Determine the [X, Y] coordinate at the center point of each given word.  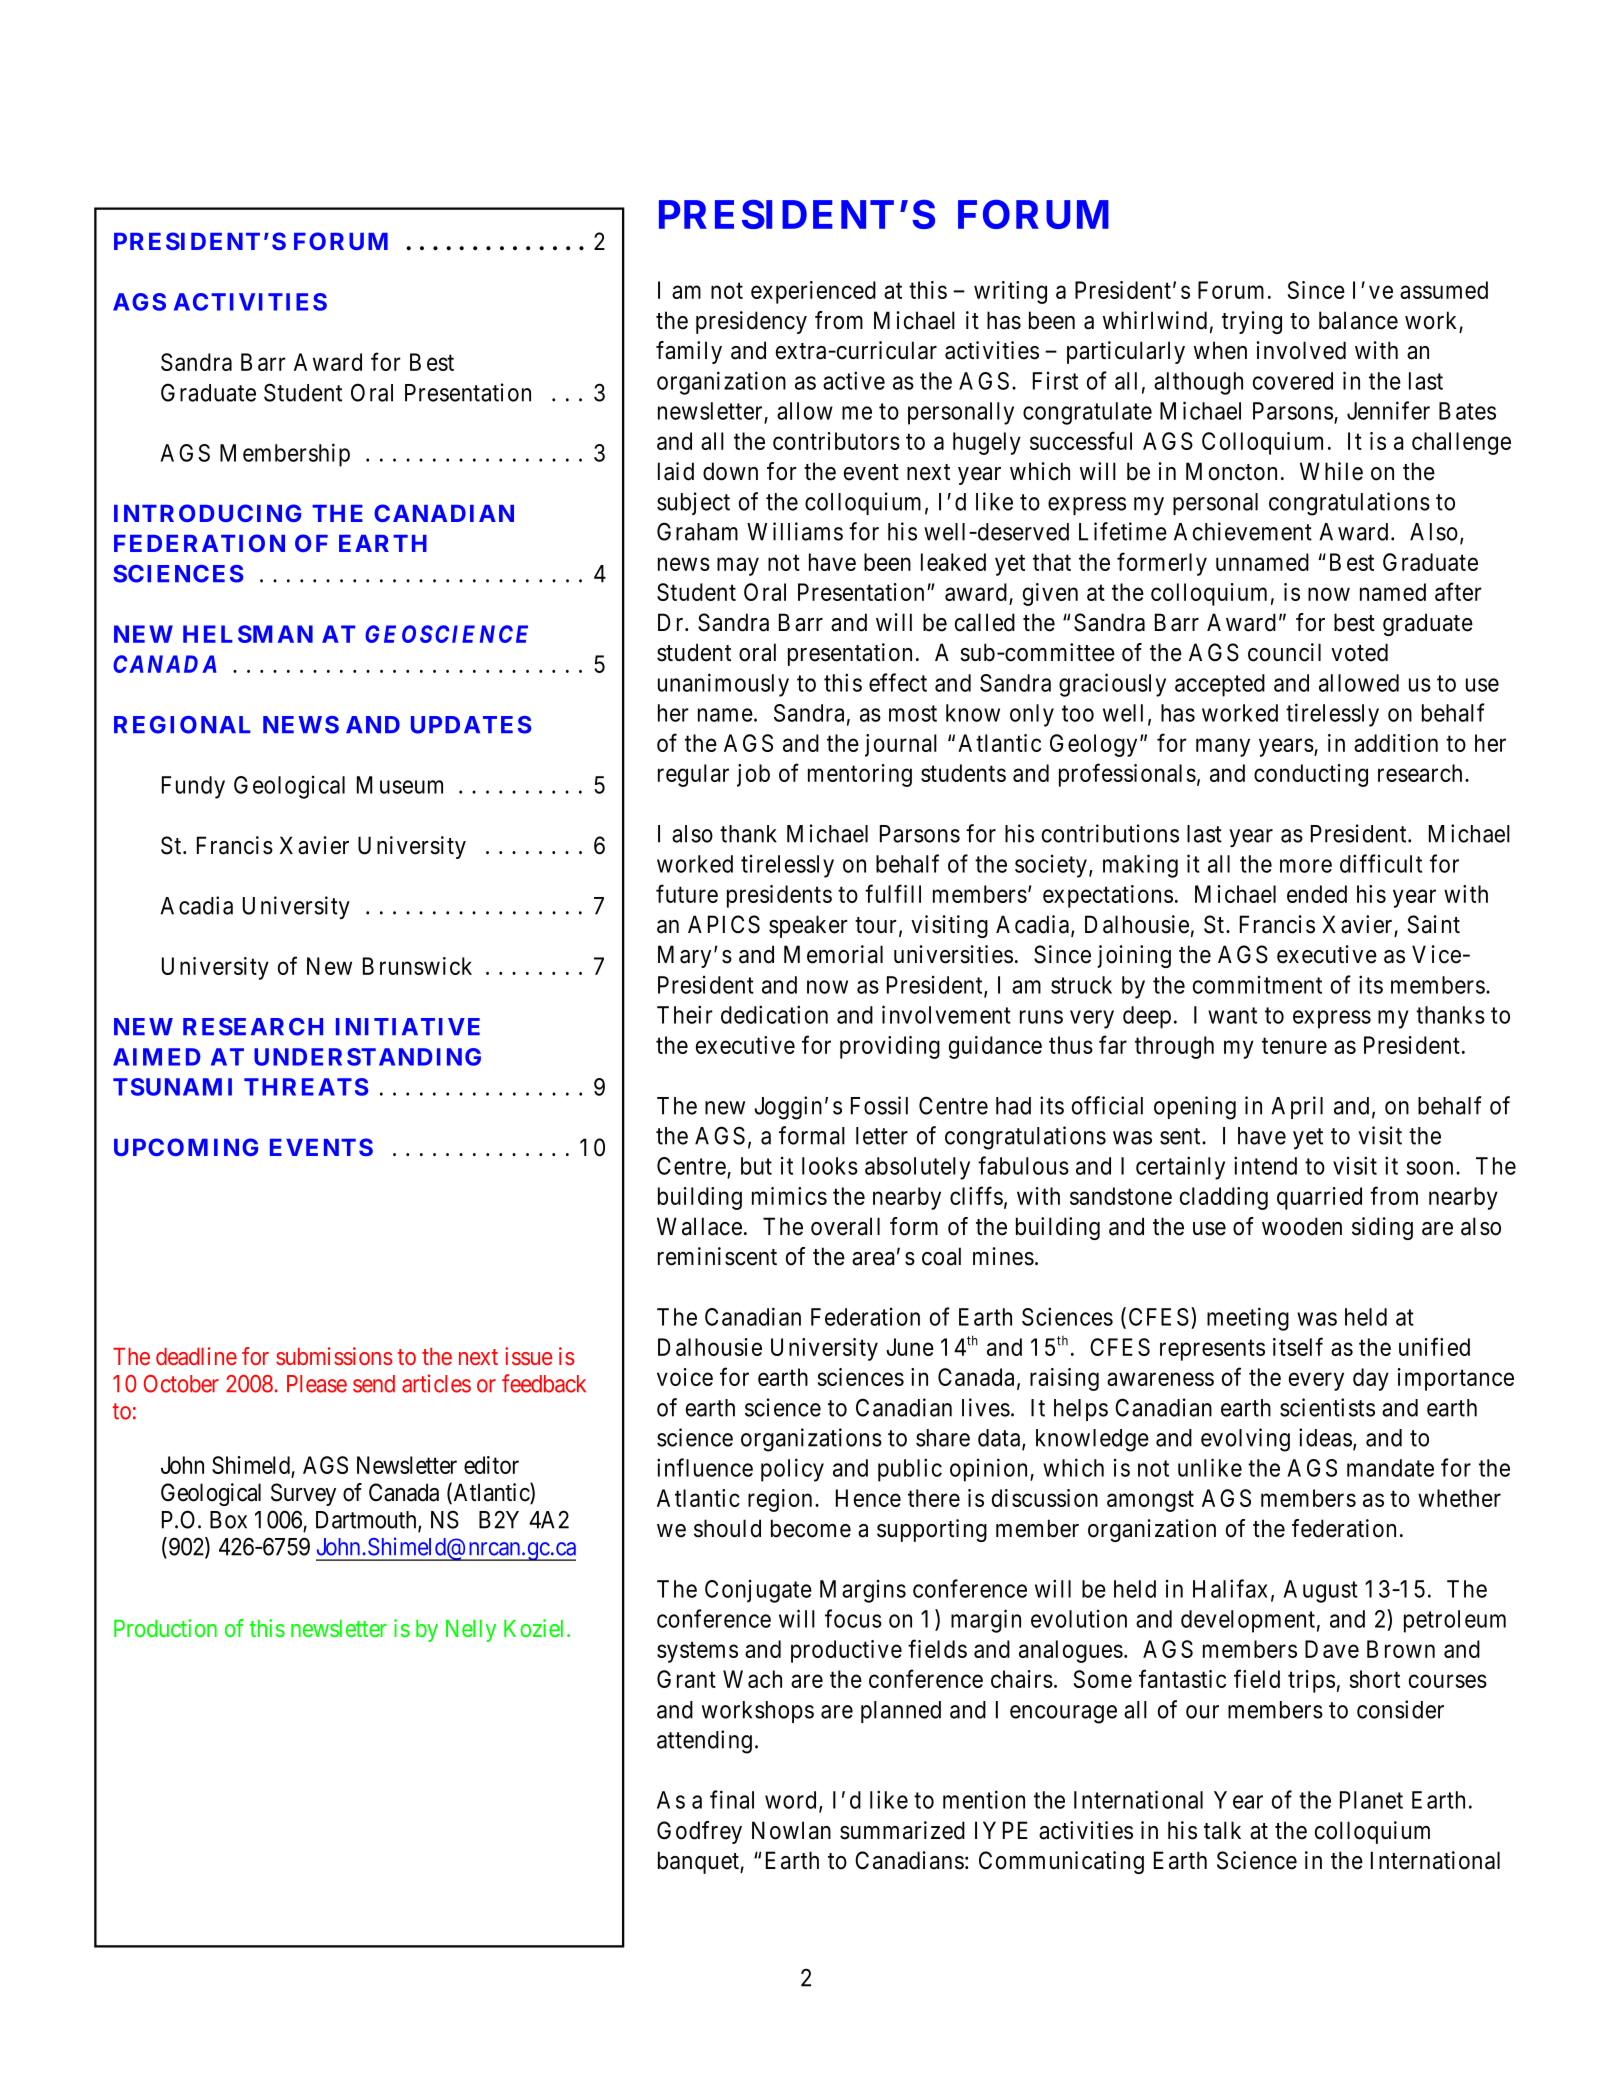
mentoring [860, 775]
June [910, 1347]
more [1306, 866]
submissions [334, 1356]
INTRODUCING [207, 513]
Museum [400, 785]
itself [1298, 1346]
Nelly [471, 1631]
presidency [751, 322]
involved [1301, 350]
